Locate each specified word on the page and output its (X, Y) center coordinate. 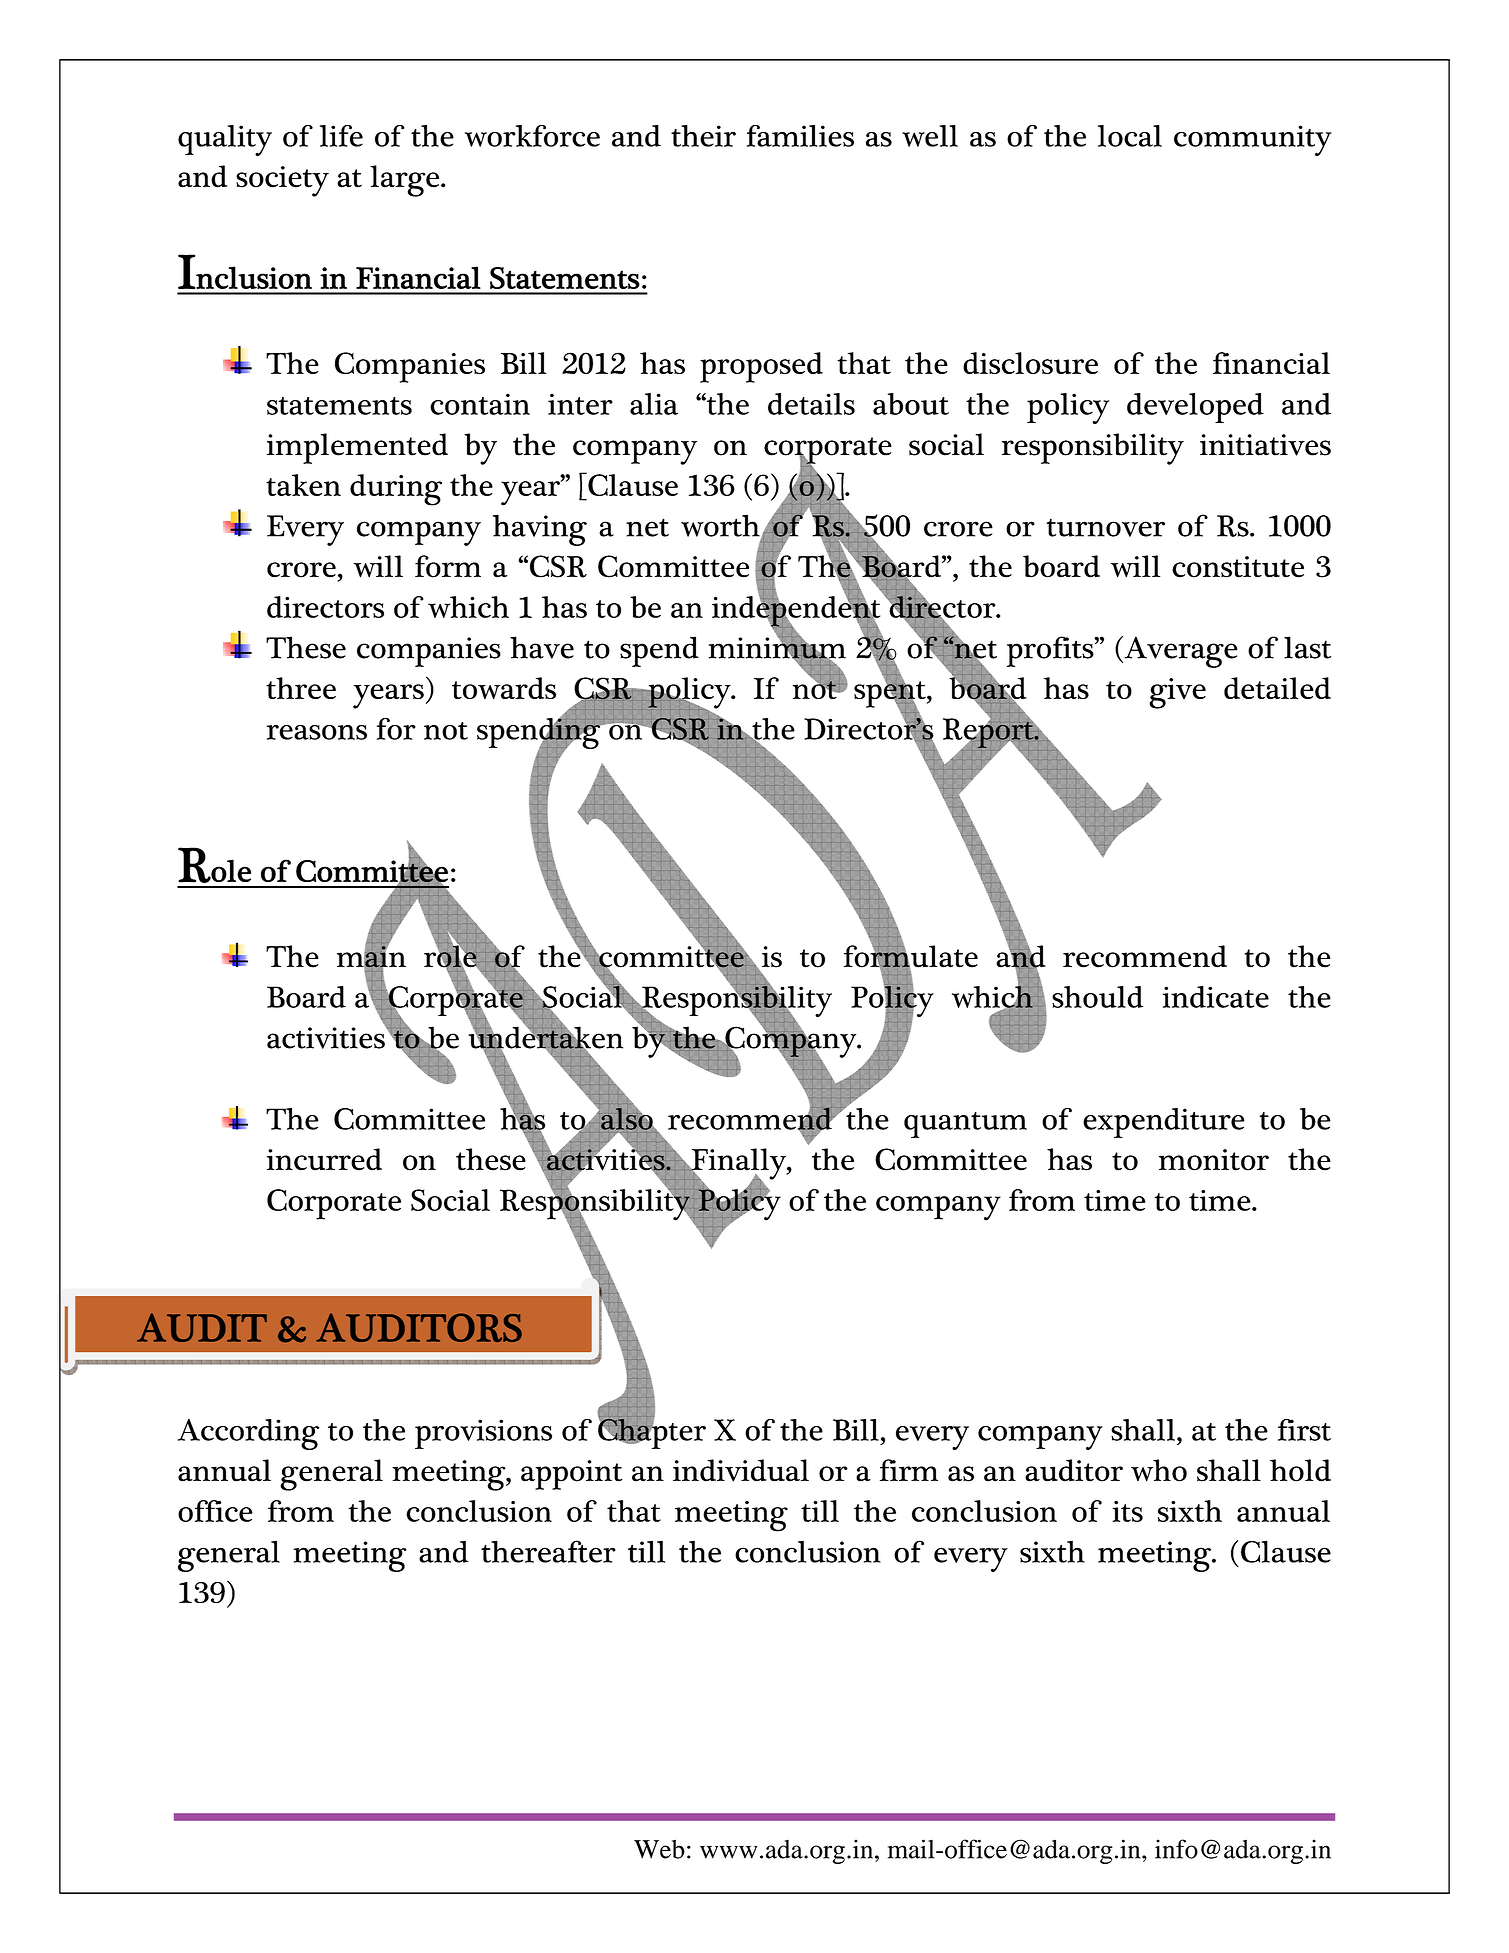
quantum (965, 1125)
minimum (777, 648)
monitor (1214, 1160)
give (1177, 693)
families (800, 136)
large (406, 181)
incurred (324, 1159)
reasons (317, 732)
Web (659, 1849)
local (1130, 136)
